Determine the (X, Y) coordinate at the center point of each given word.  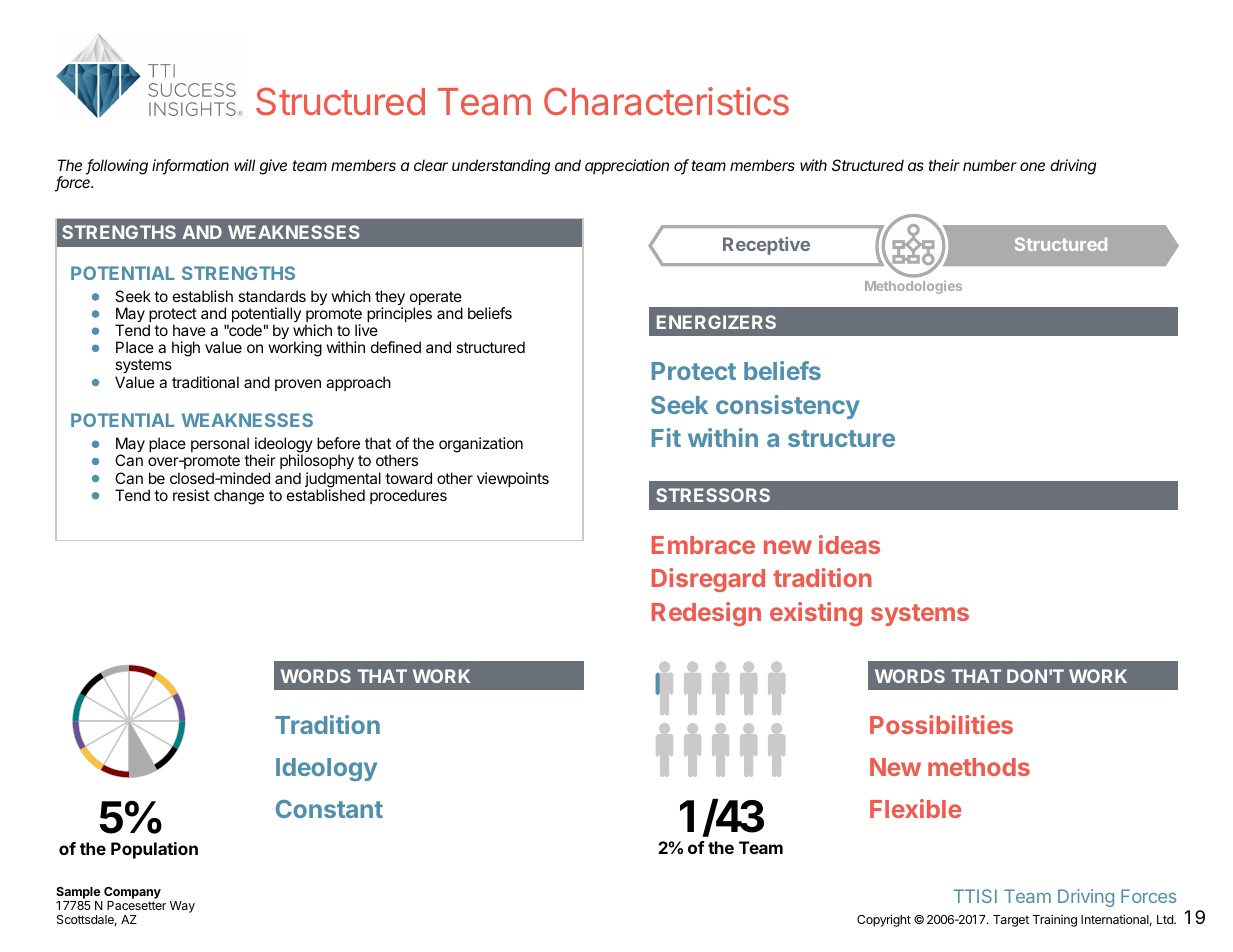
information (190, 166)
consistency (788, 407)
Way (182, 907)
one (1032, 166)
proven (298, 385)
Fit (666, 437)
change (239, 497)
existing (816, 614)
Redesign (706, 614)
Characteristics (666, 101)
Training (1055, 920)
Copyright (884, 920)
